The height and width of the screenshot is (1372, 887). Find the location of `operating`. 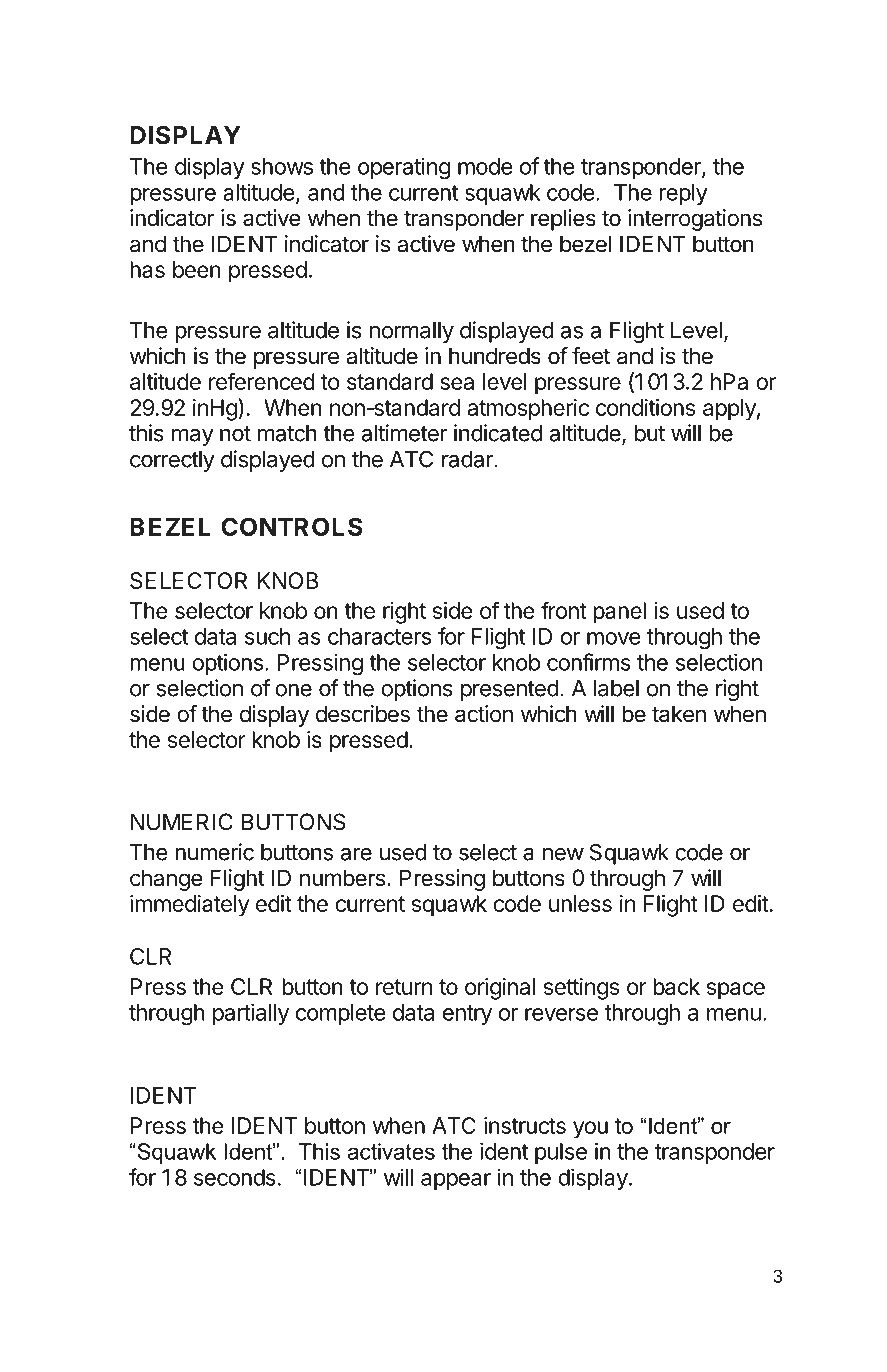

operating is located at coordinates (404, 168).
